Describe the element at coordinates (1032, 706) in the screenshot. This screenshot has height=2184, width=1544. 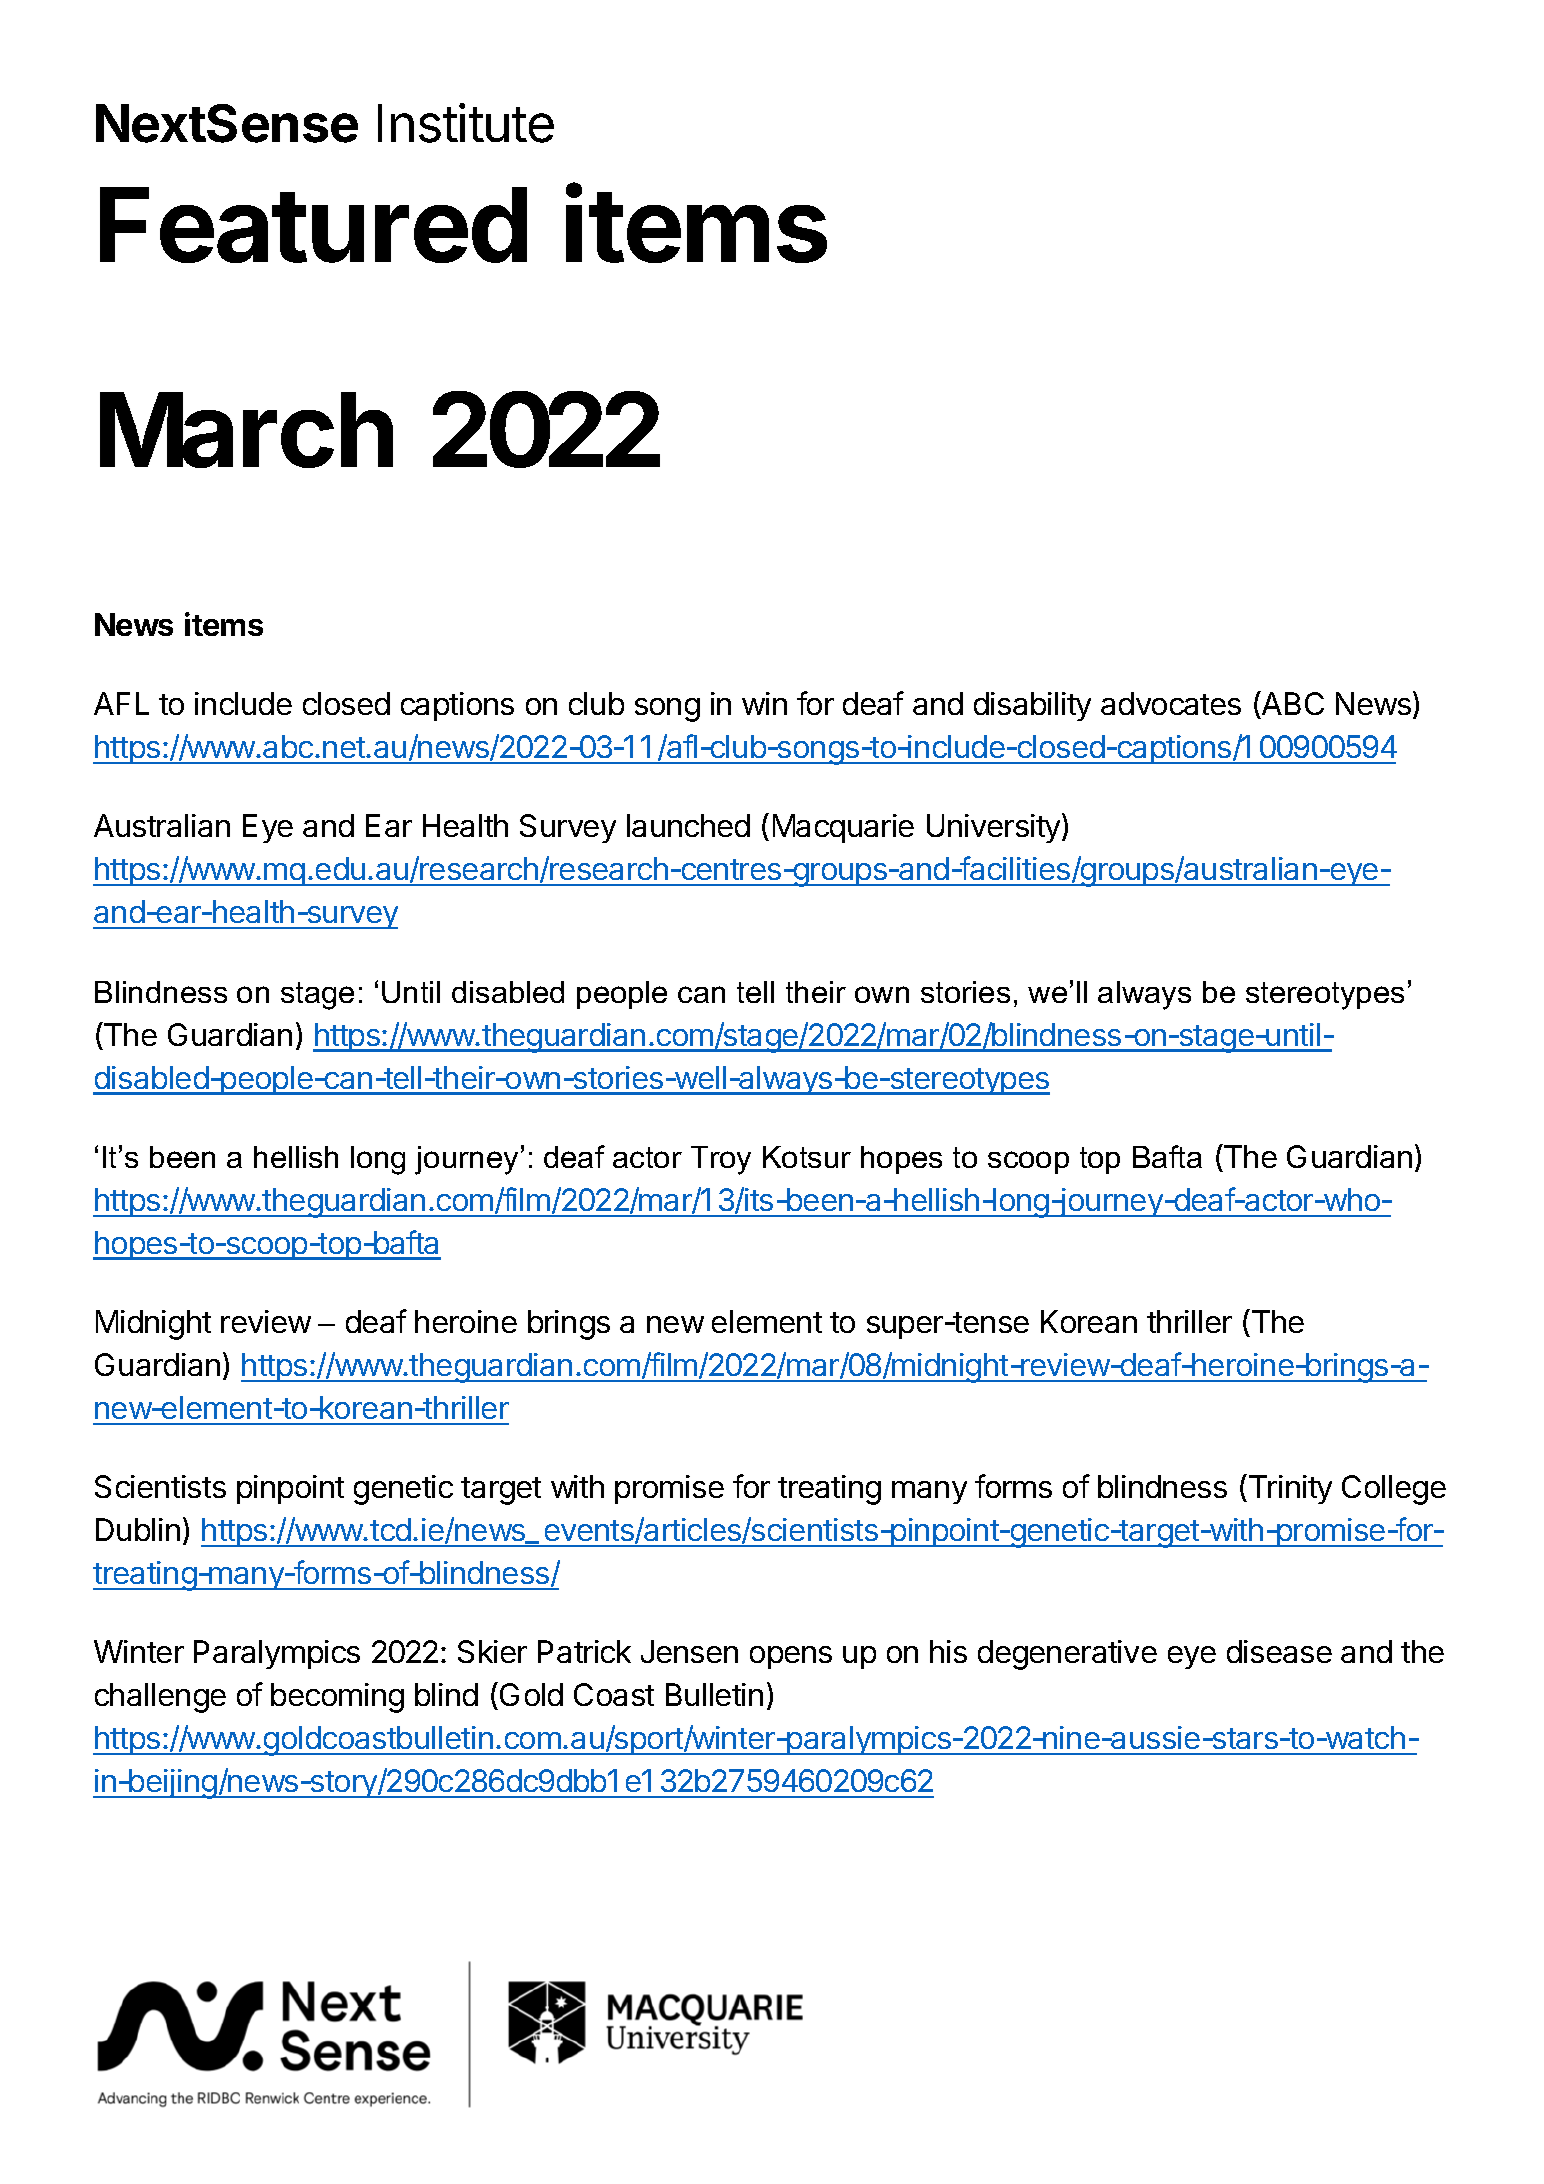
I see `disability` at that location.
